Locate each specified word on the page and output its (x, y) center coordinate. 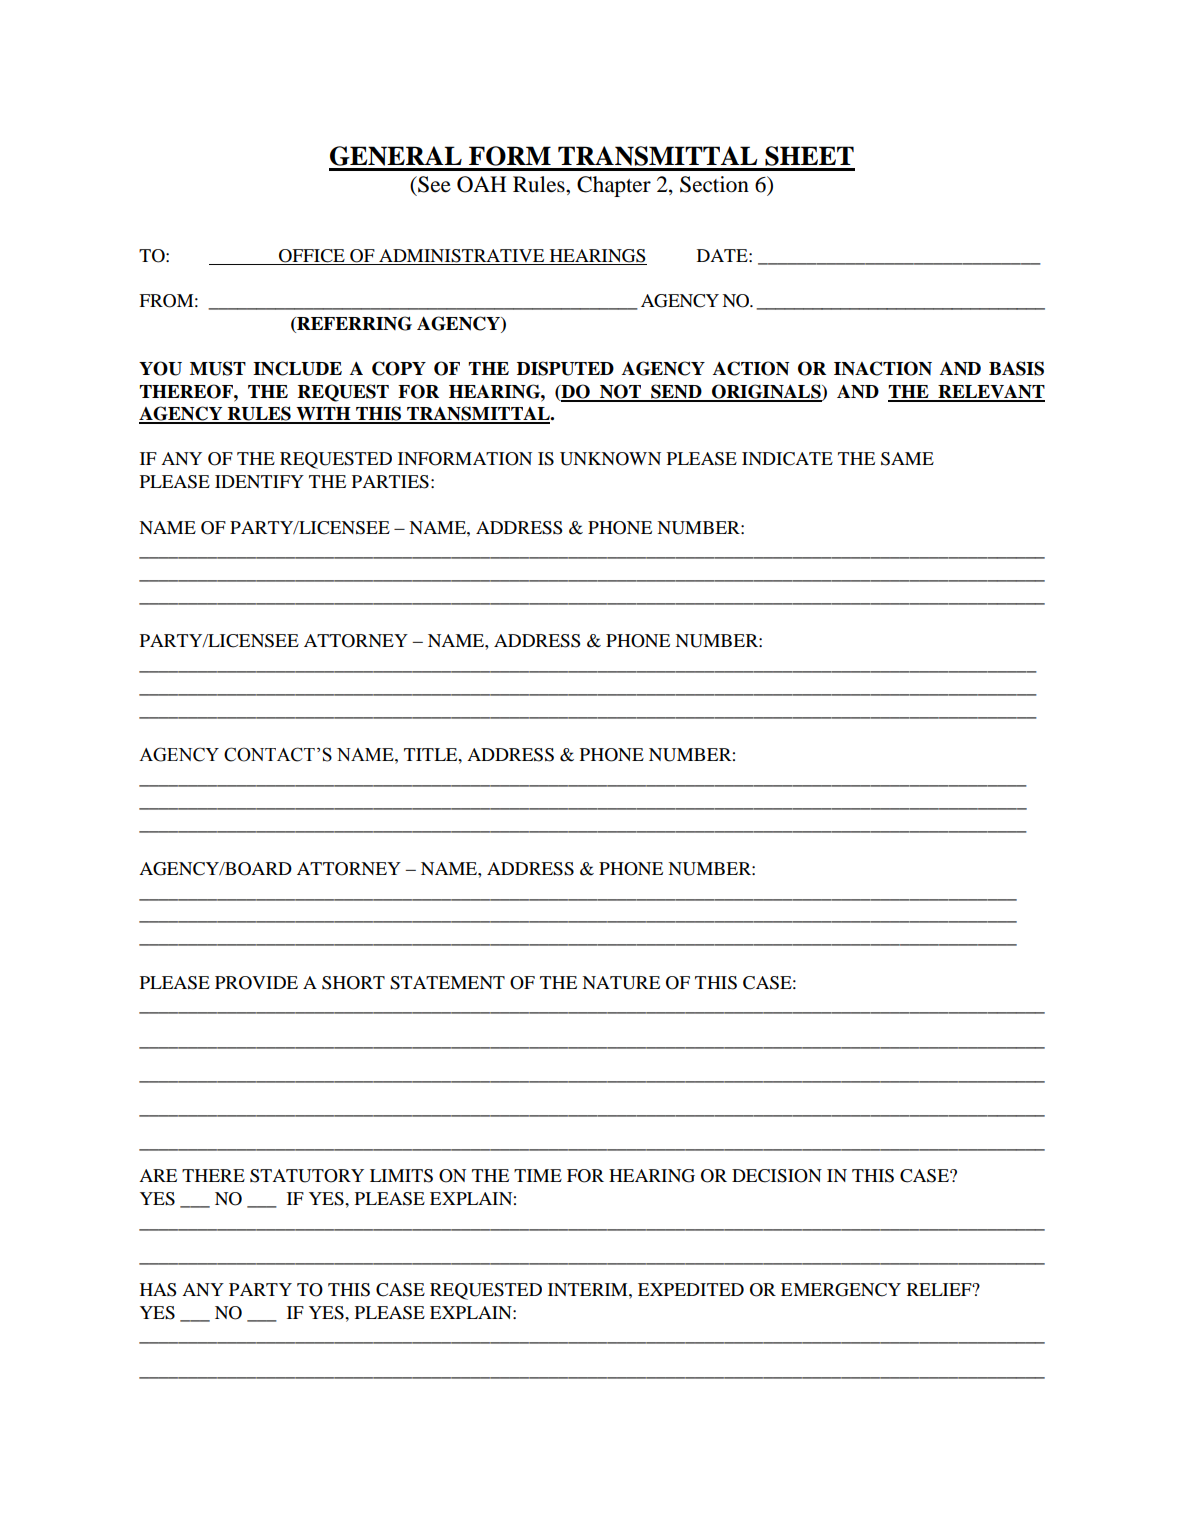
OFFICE (312, 256)
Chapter (614, 186)
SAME (907, 459)
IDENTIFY (259, 481)
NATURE (621, 983)
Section (714, 184)
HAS (158, 1290)
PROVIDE (256, 983)
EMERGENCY (841, 1290)
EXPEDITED (691, 1289)
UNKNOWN (610, 459)
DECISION (777, 1176)
